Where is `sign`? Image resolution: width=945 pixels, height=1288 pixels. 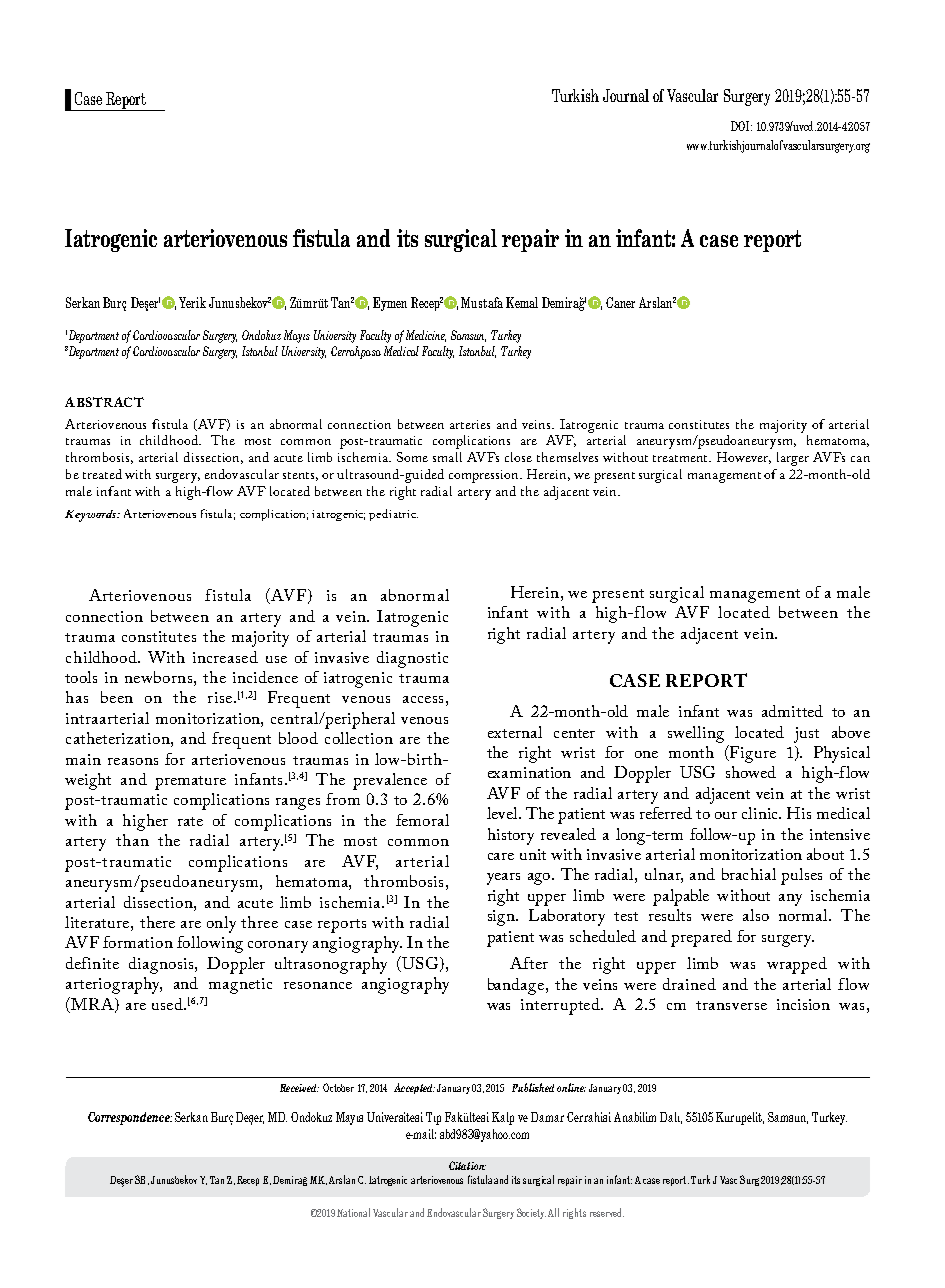
sign is located at coordinates (502, 918).
